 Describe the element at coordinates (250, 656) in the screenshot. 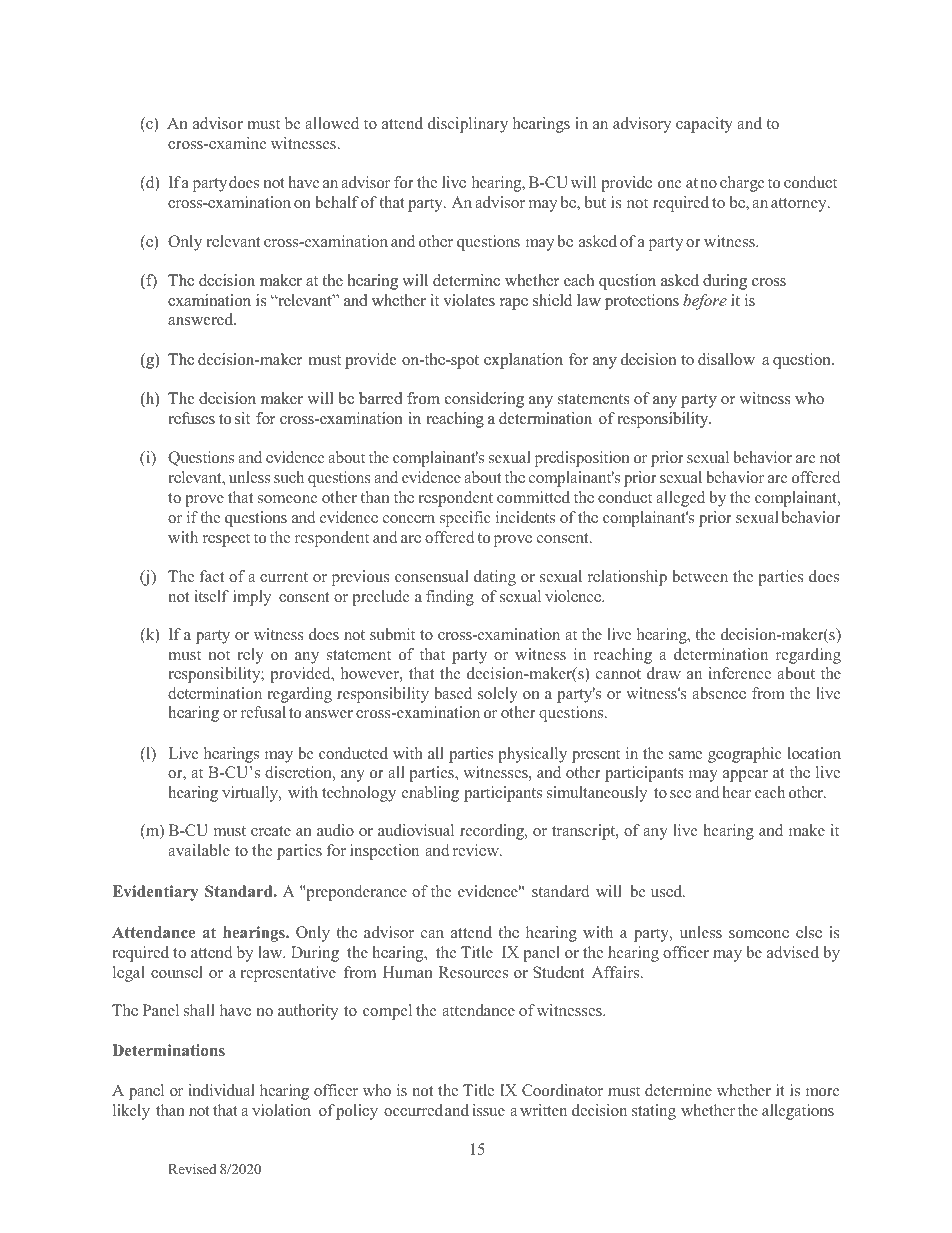

I see `rely` at that location.
